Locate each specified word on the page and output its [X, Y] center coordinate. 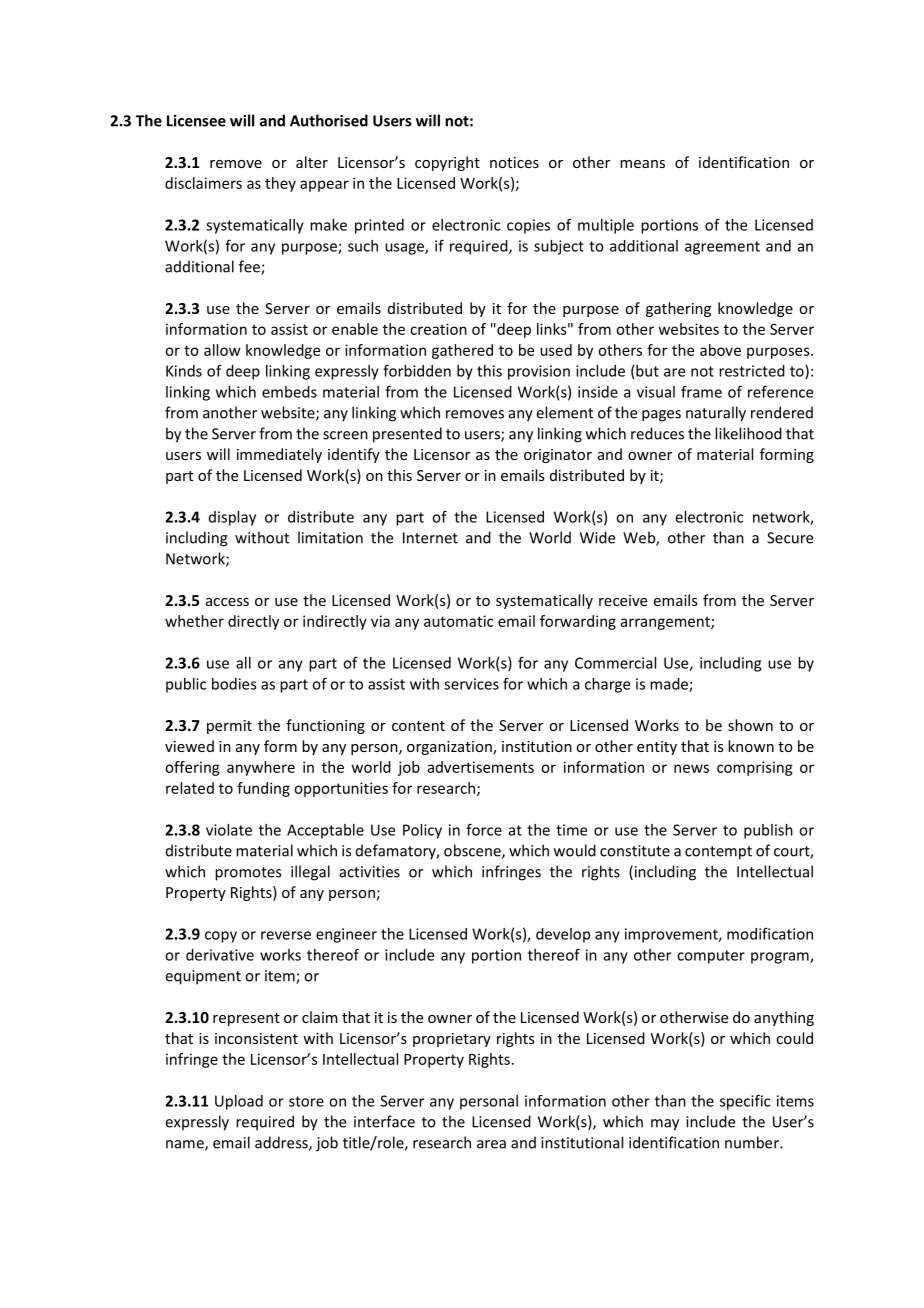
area [491, 1144]
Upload [239, 1102]
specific [745, 1102]
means [642, 164]
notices [514, 162]
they [280, 184]
